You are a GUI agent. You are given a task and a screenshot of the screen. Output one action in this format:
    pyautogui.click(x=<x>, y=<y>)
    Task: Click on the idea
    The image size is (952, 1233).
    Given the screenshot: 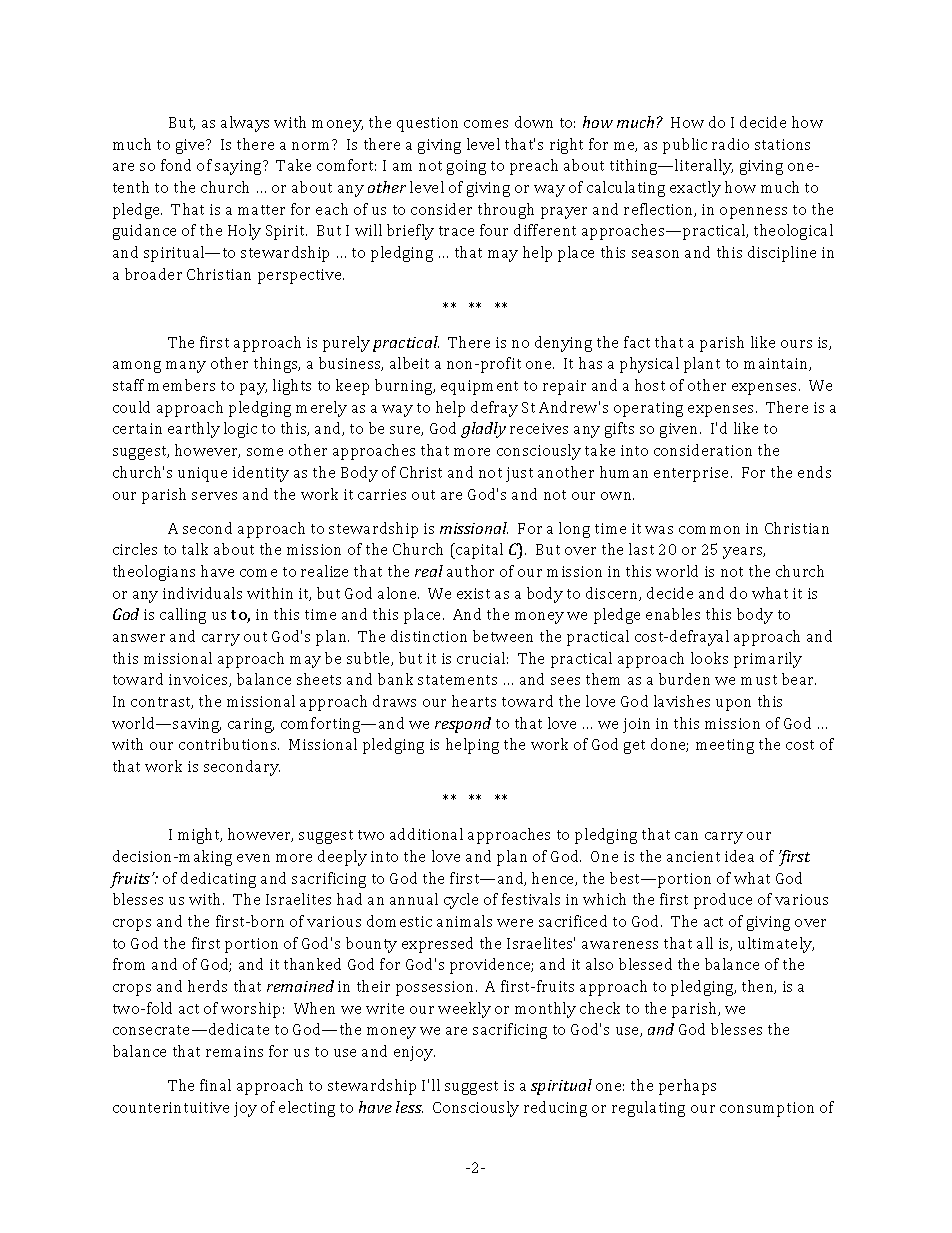 What is the action you would take?
    pyautogui.click(x=739, y=856)
